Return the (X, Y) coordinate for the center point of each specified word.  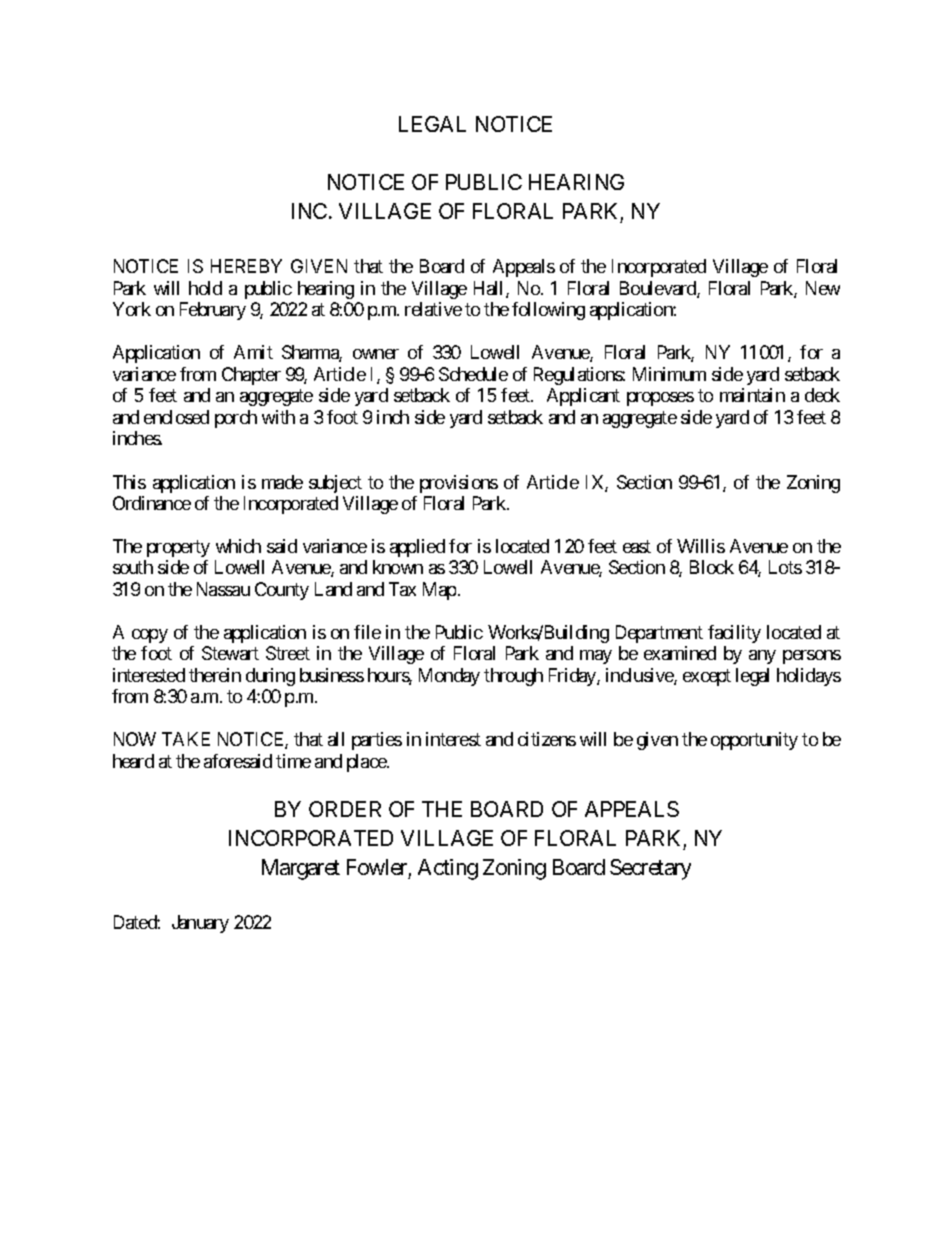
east (637, 546)
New (823, 288)
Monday (449, 677)
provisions (459, 484)
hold (205, 288)
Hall (490, 289)
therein (215, 675)
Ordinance (152, 503)
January (200, 924)
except (707, 677)
